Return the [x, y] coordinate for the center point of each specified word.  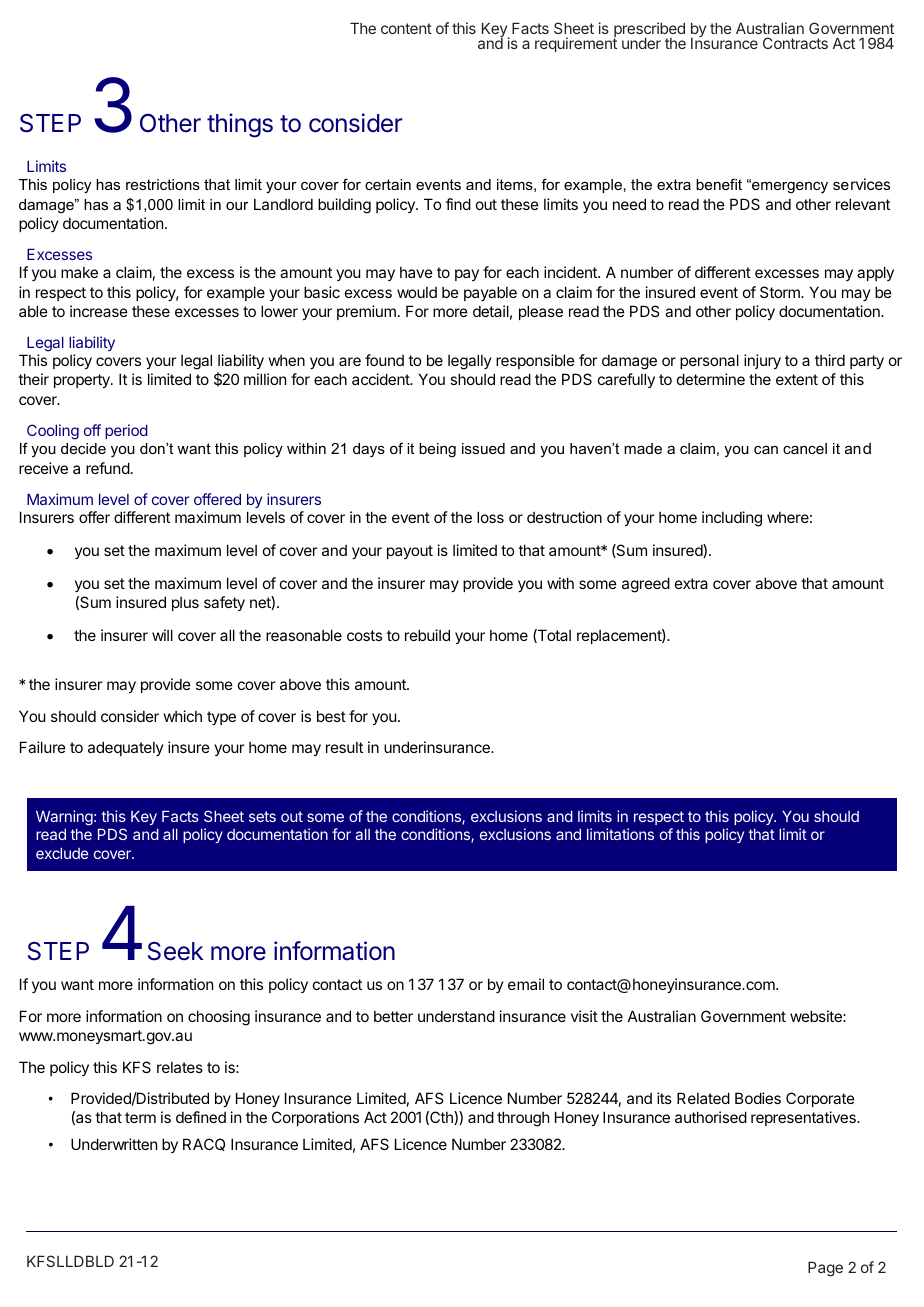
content [406, 28]
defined [201, 1117]
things [240, 125]
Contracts [795, 43]
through [523, 1119]
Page [825, 1269]
